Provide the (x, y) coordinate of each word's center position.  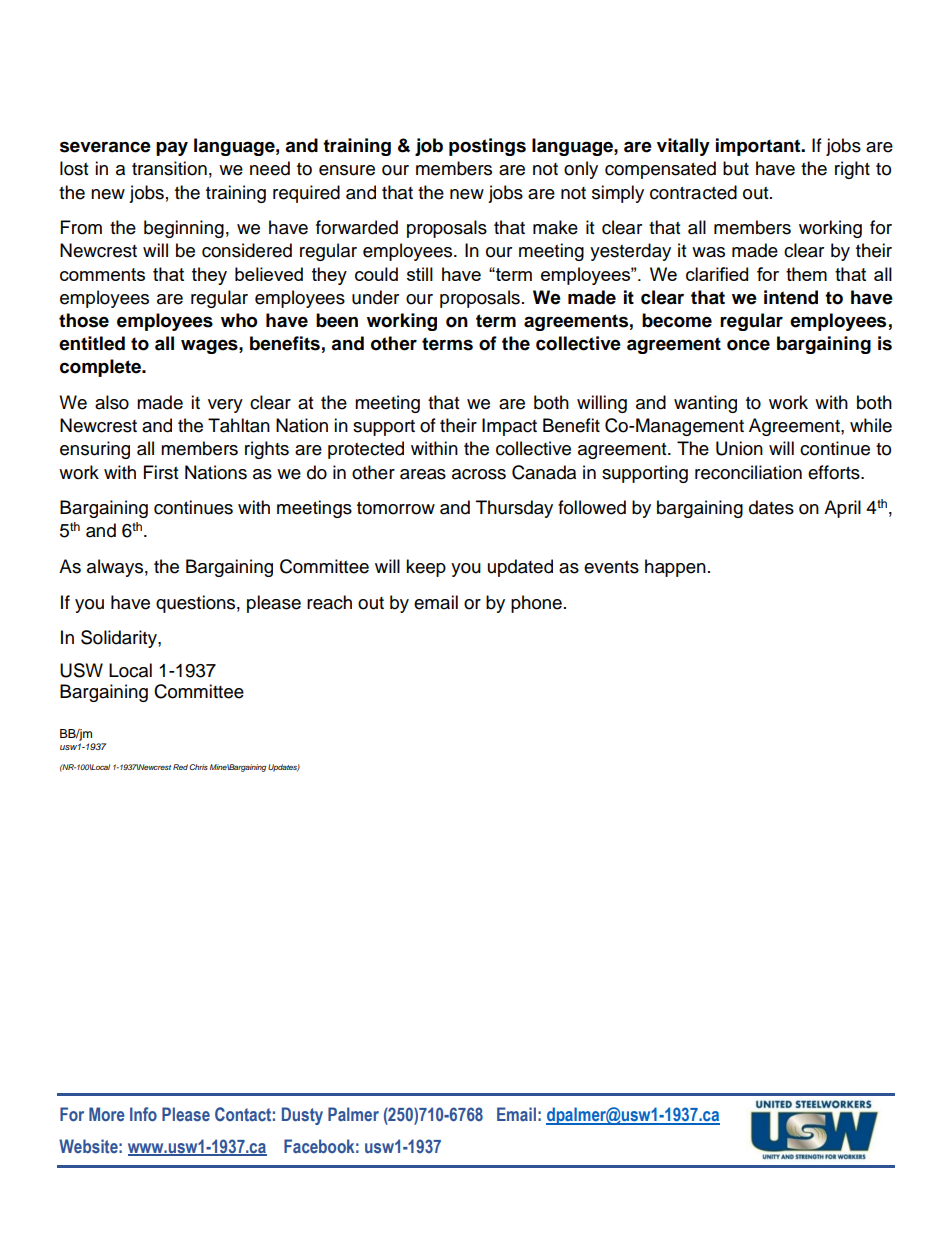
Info (143, 1114)
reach (329, 602)
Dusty (302, 1116)
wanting (705, 404)
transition (169, 168)
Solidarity (120, 639)
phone (536, 604)
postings (487, 147)
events (611, 567)
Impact (509, 427)
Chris (198, 767)
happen (675, 568)
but (736, 168)
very (225, 406)
